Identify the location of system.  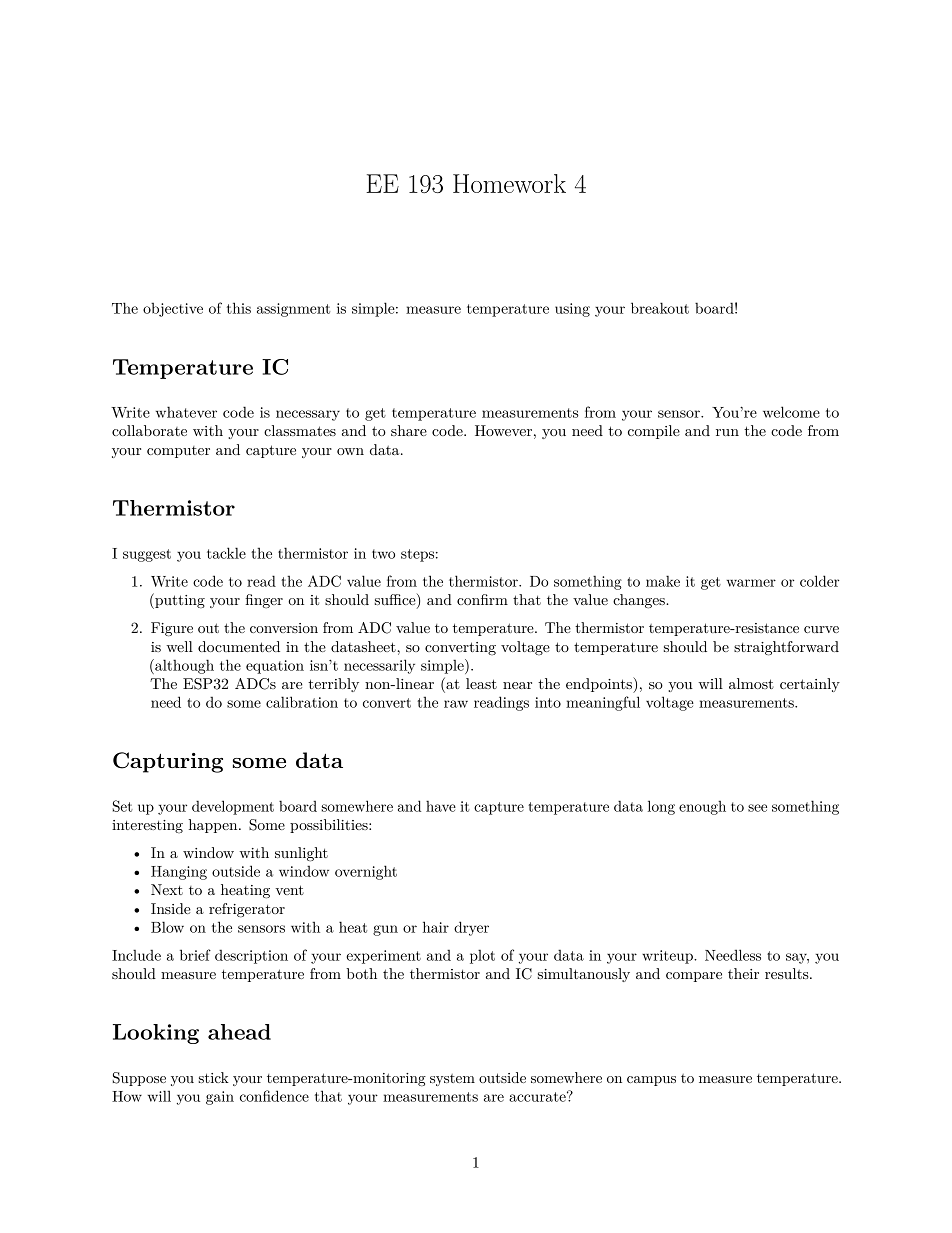
(452, 1080).
